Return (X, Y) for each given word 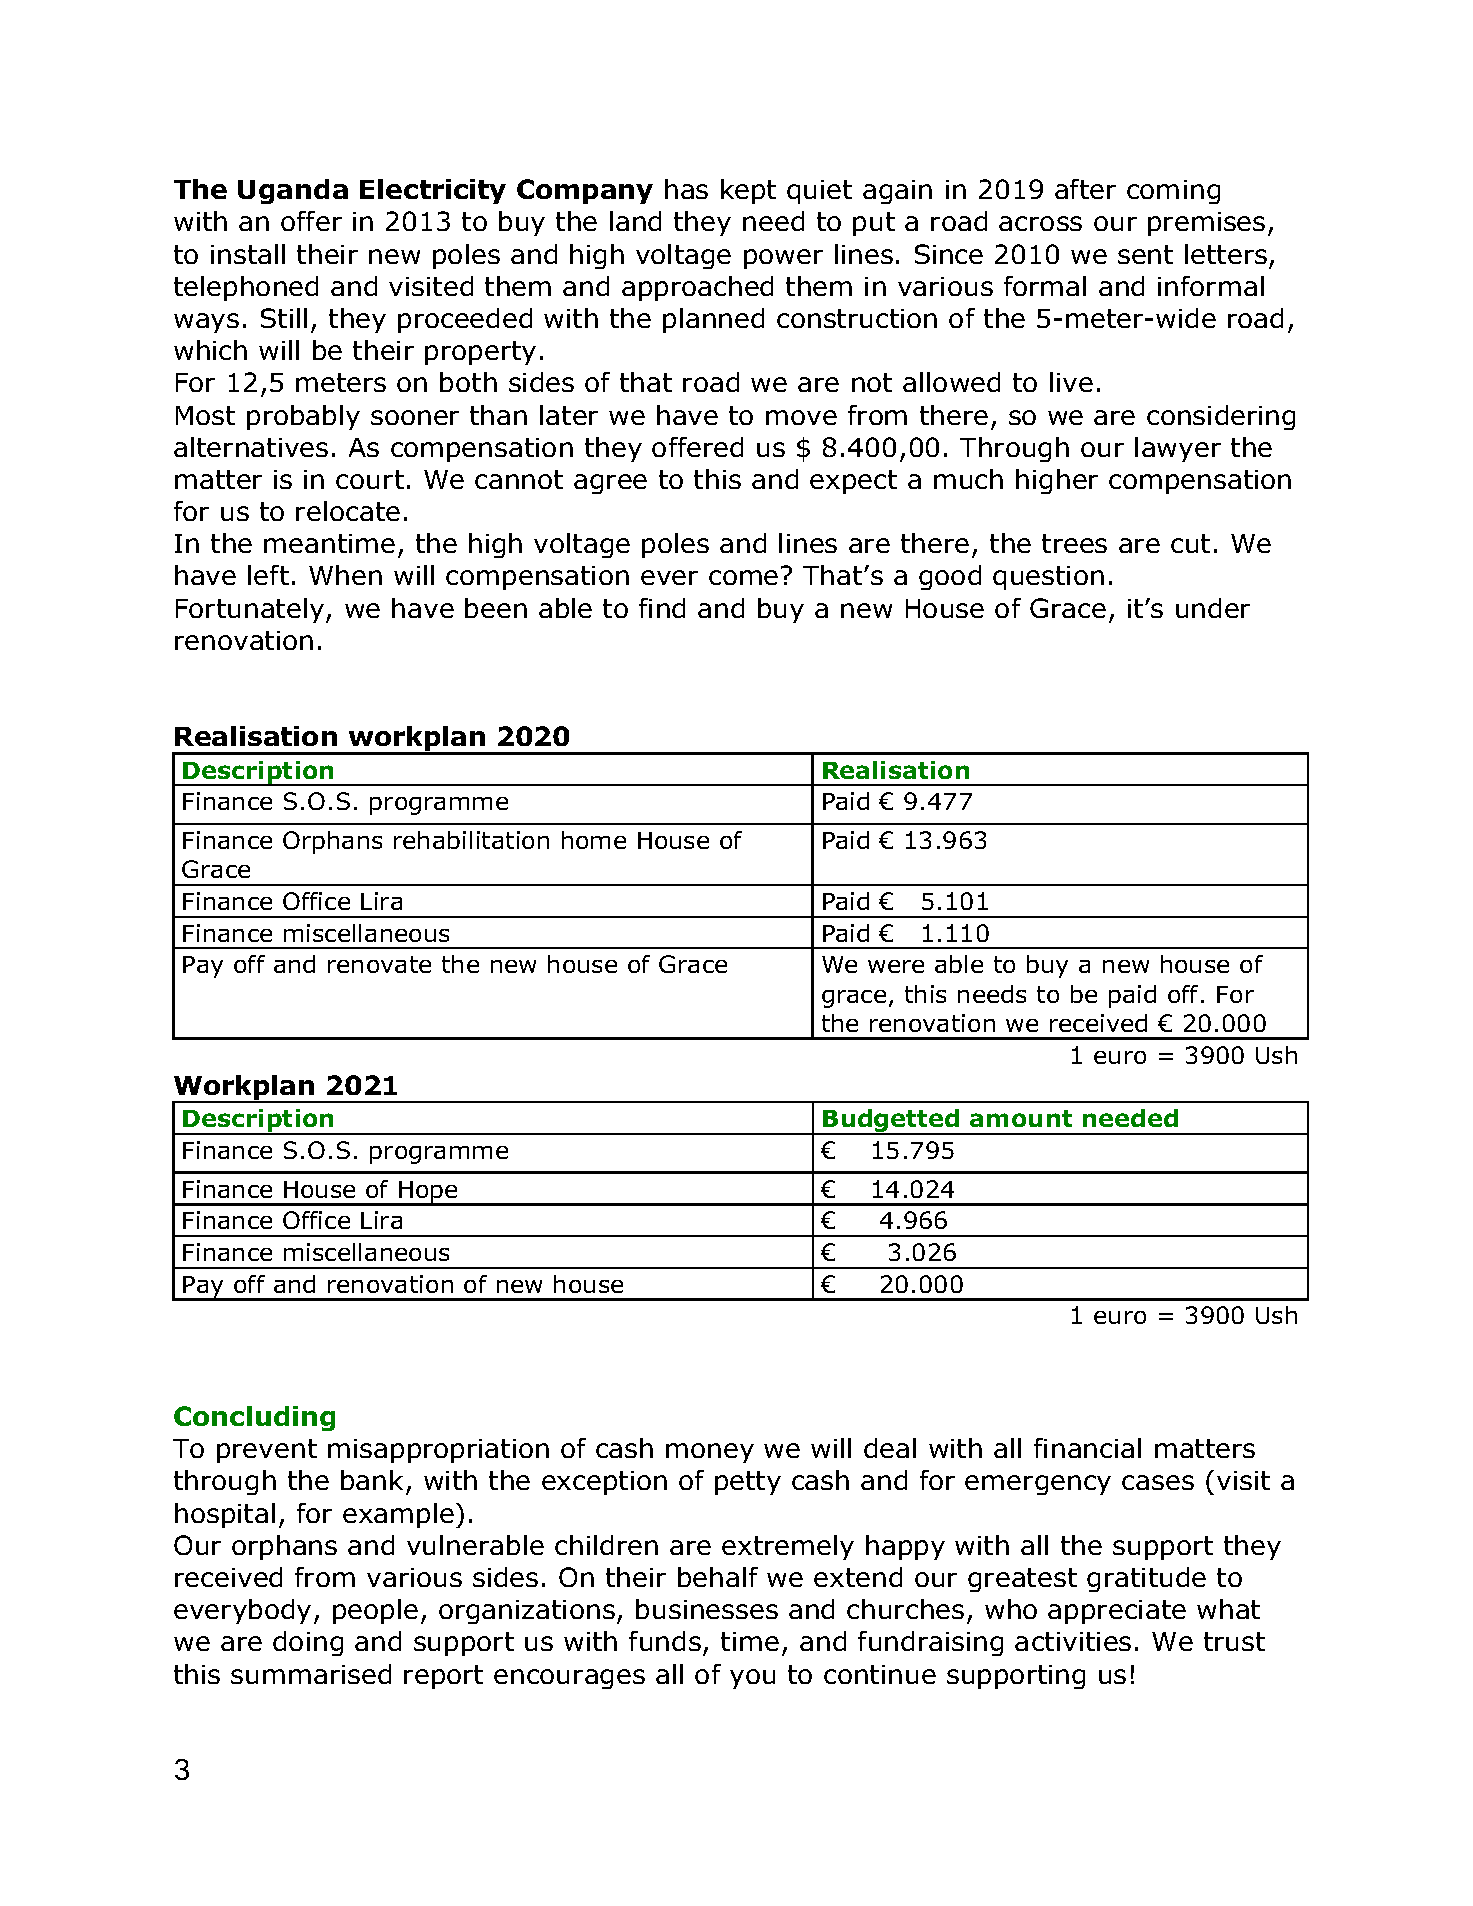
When (345, 575)
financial (1087, 1448)
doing (308, 1643)
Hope (428, 1193)
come (743, 577)
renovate (379, 964)
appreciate (1117, 1612)
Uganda (293, 191)
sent (1145, 254)
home (594, 840)
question (1048, 578)
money (710, 1453)
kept (748, 191)
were (896, 966)
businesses (707, 1609)
